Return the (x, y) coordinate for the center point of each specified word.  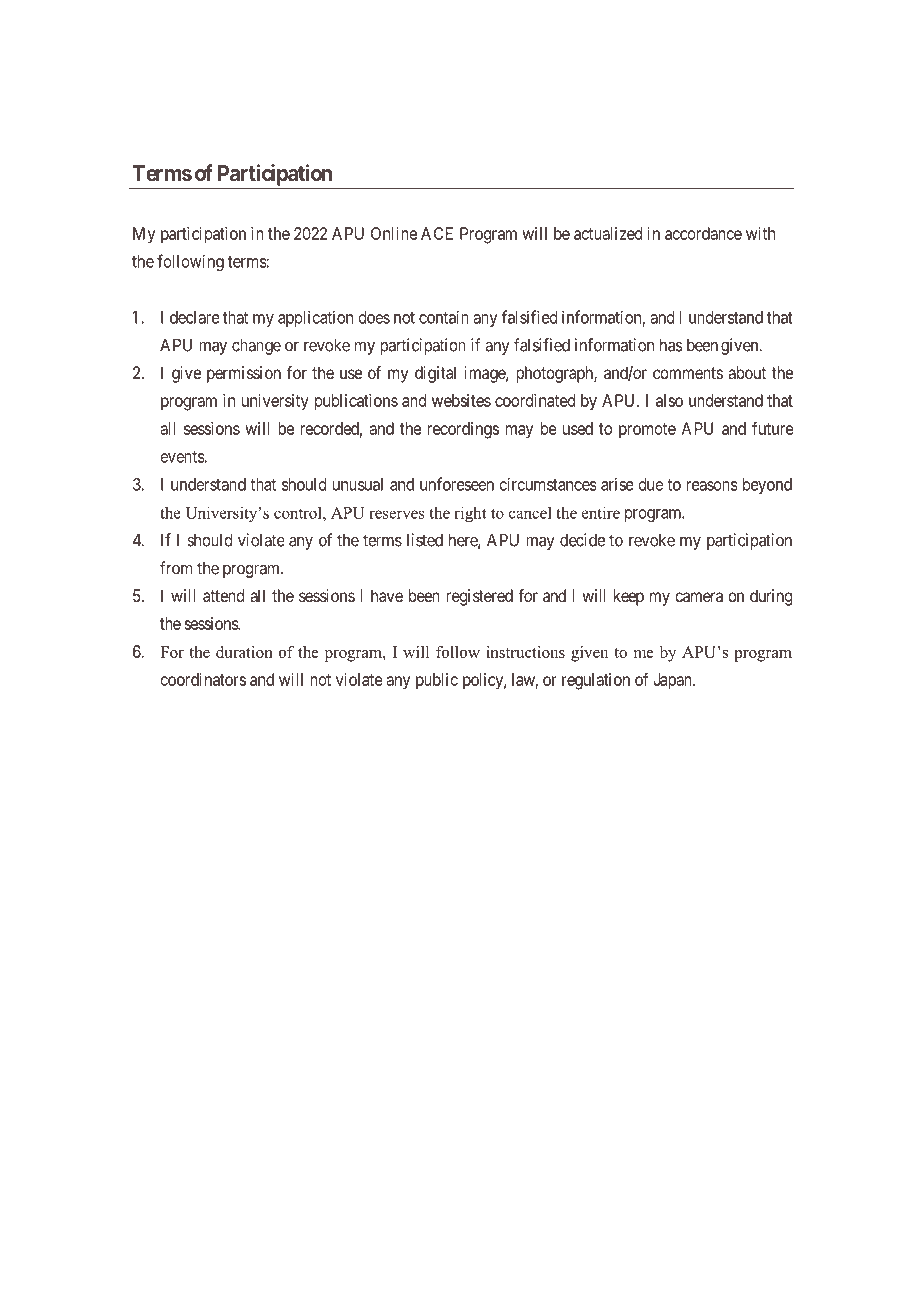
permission (244, 374)
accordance (703, 233)
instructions (525, 652)
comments (688, 373)
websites (461, 400)
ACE (437, 233)
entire (601, 512)
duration (244, 652)
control (299, 513)
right (470, 514)
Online (394, 233)
